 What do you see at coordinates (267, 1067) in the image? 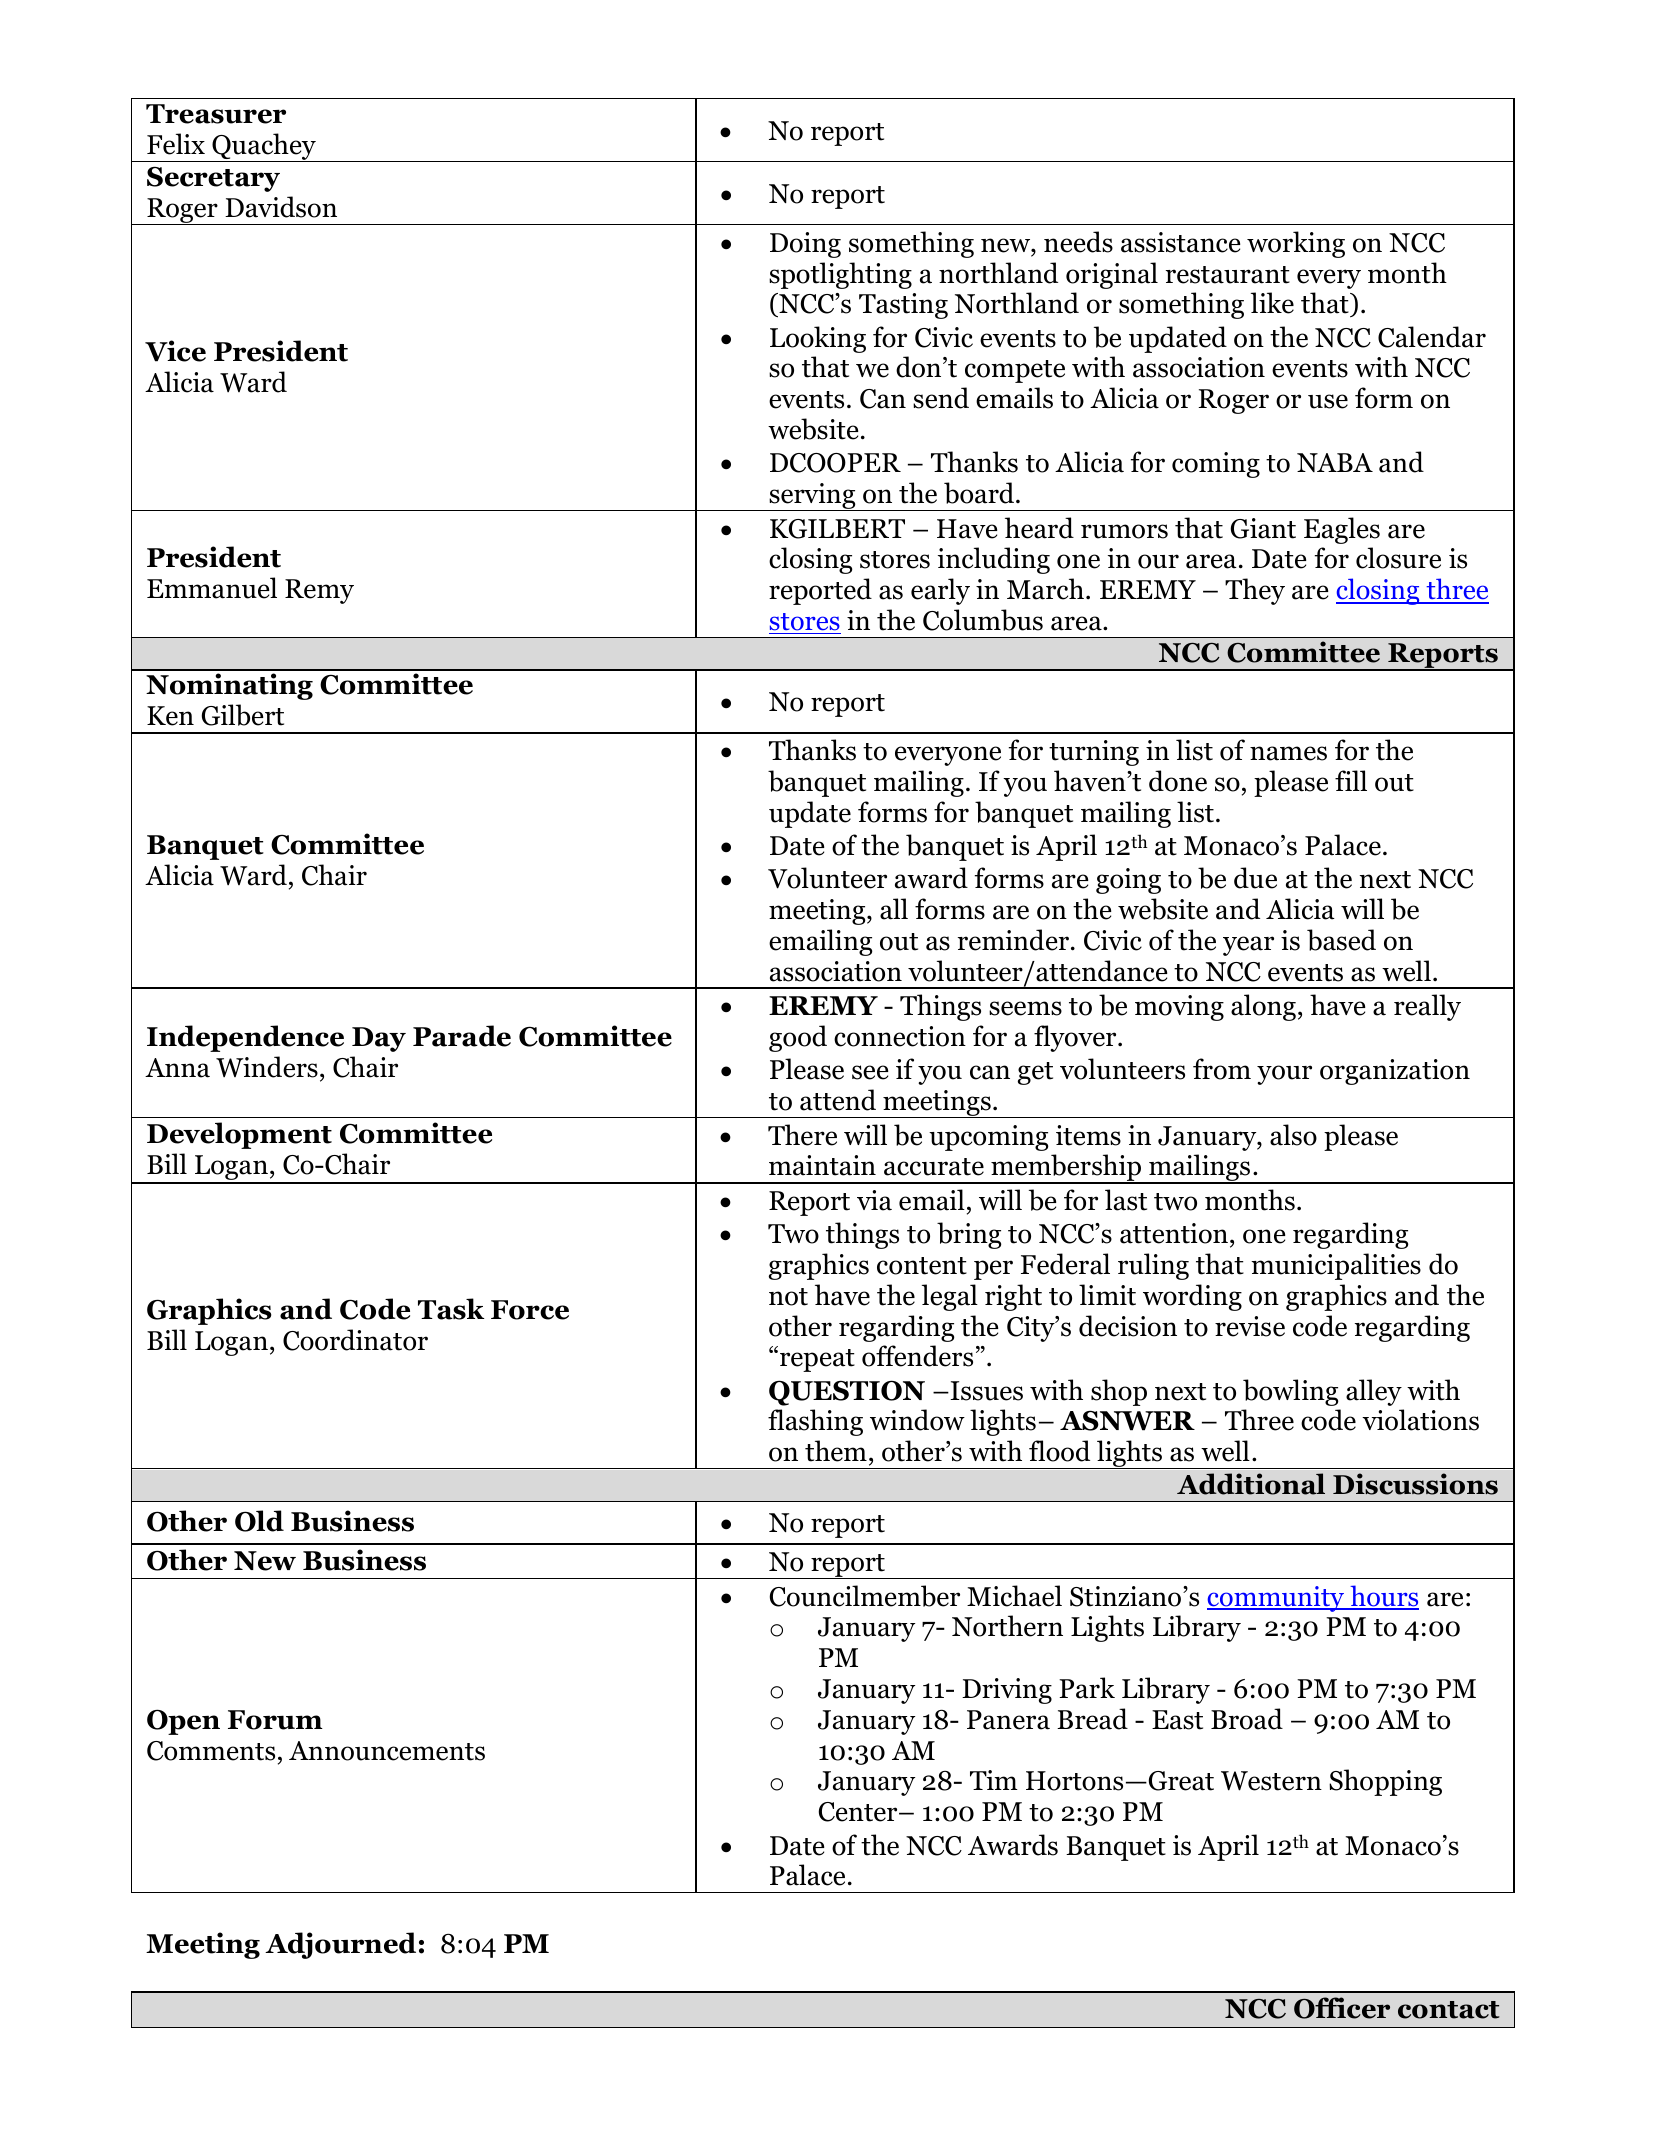
I see `Winders` at bounding box center [267, 1067].
